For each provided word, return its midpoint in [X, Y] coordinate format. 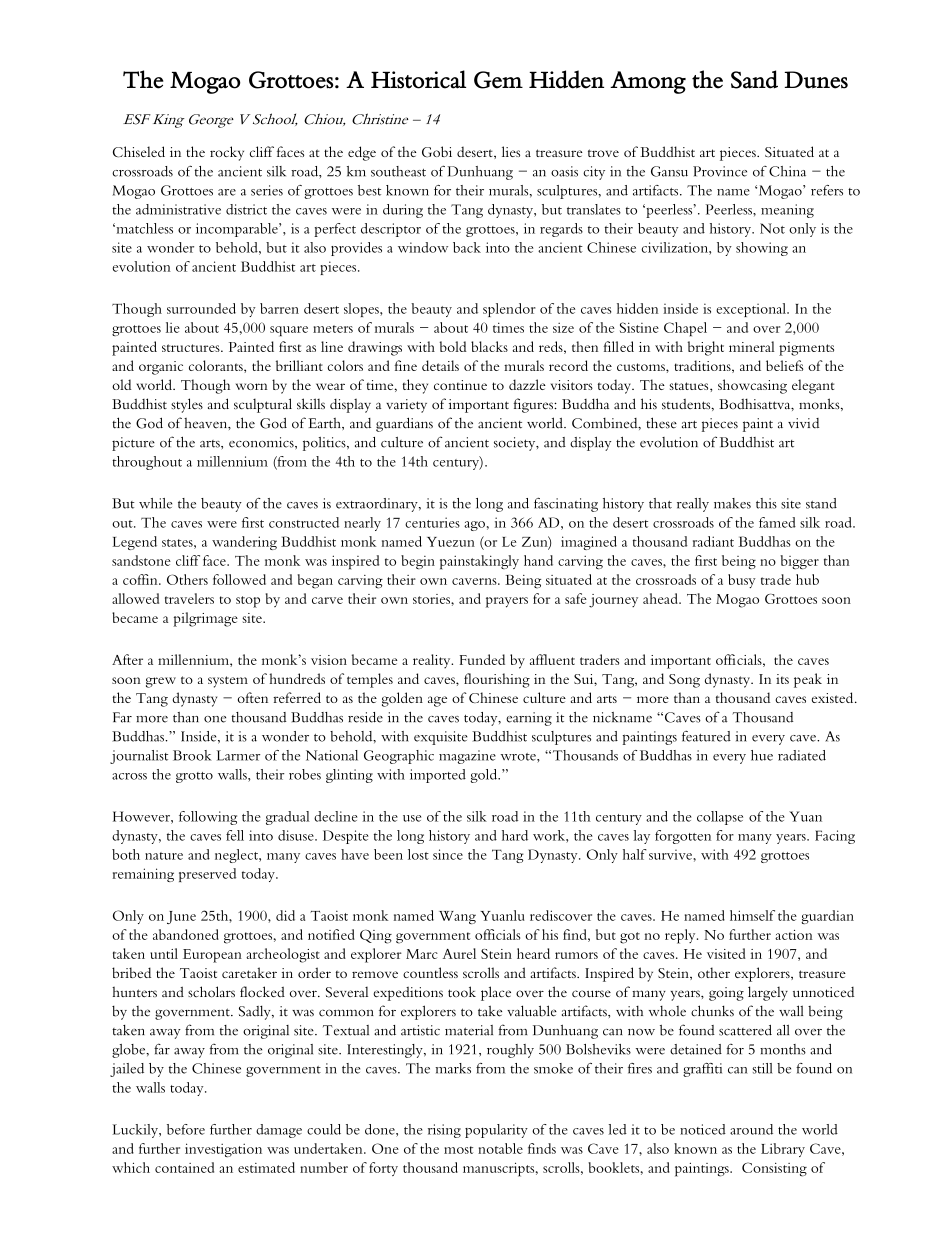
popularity [496, 1131]
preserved [207, 875]
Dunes [816, 80]
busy [742, 581]
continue [460, 385]
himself [752, 915]
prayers [507, 602]
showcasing [752, 386]
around [751, 1129]
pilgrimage [205, 619]
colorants [217, 366]
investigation [223, 1150]
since [448, 854]
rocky [227, 153]
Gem [498, 80]
